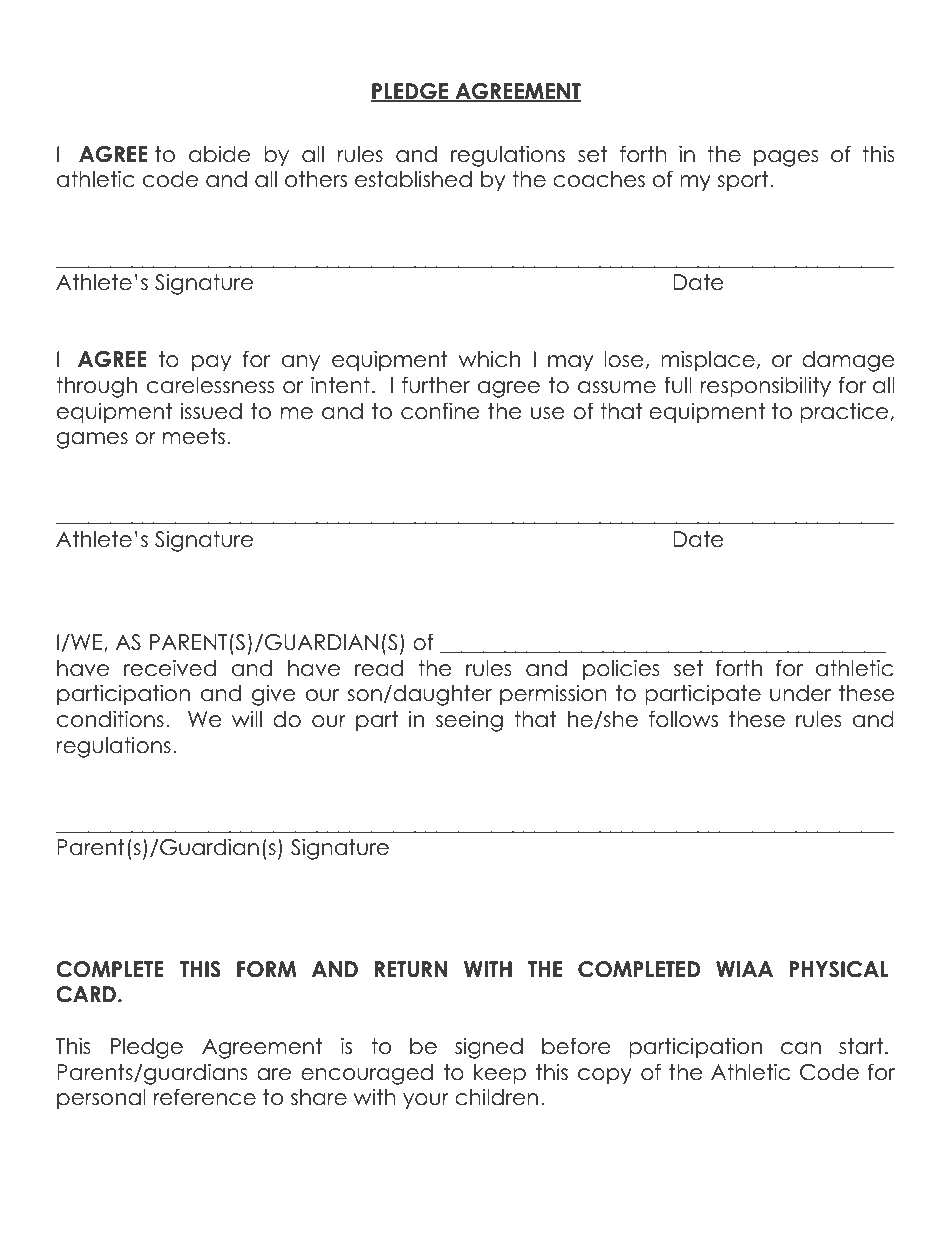 This screenshot has height=1233, width=952. I want to click on reference, so click(205, 1097).
